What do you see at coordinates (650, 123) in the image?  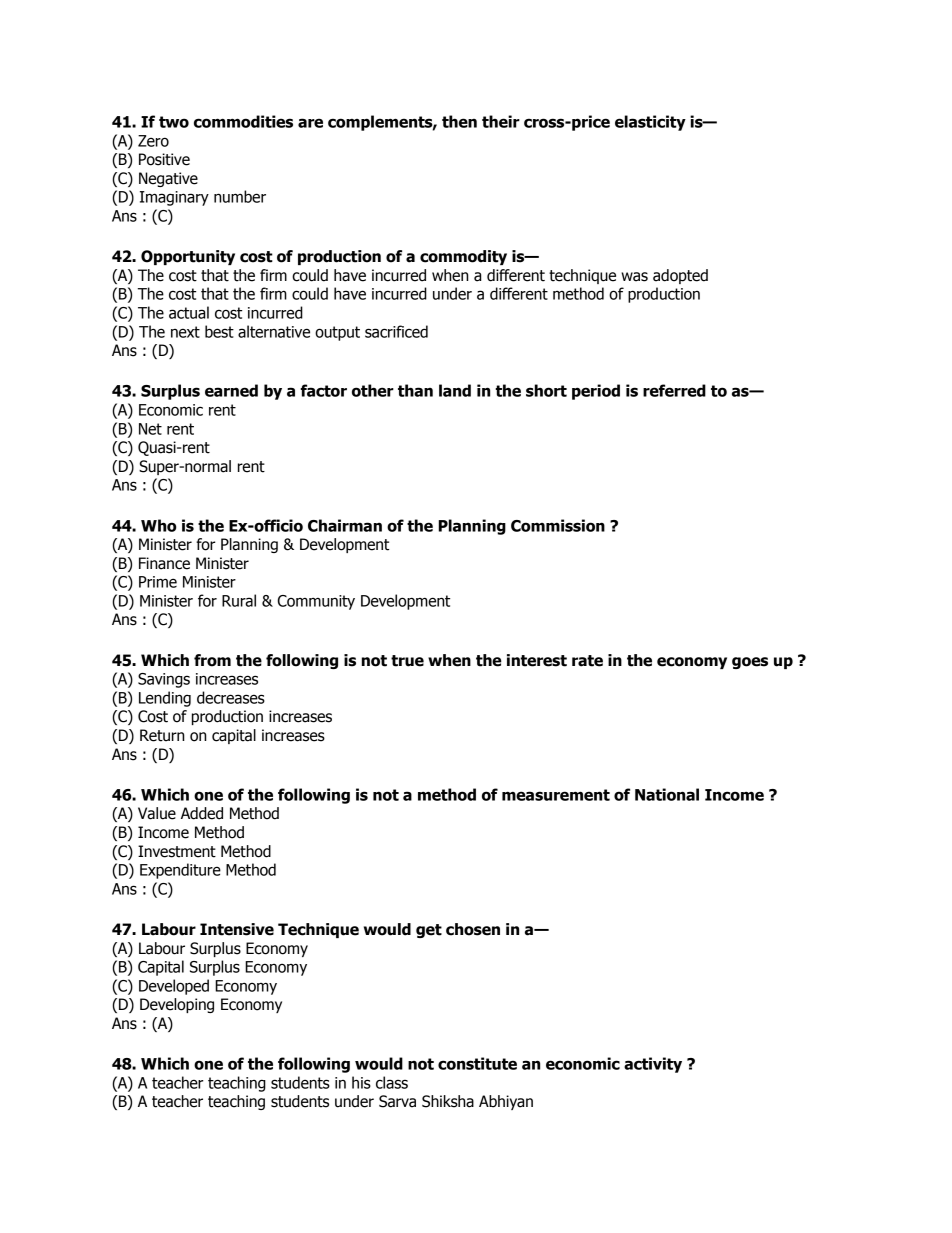 I see `elasticity` at bounding box center [650, 123].
